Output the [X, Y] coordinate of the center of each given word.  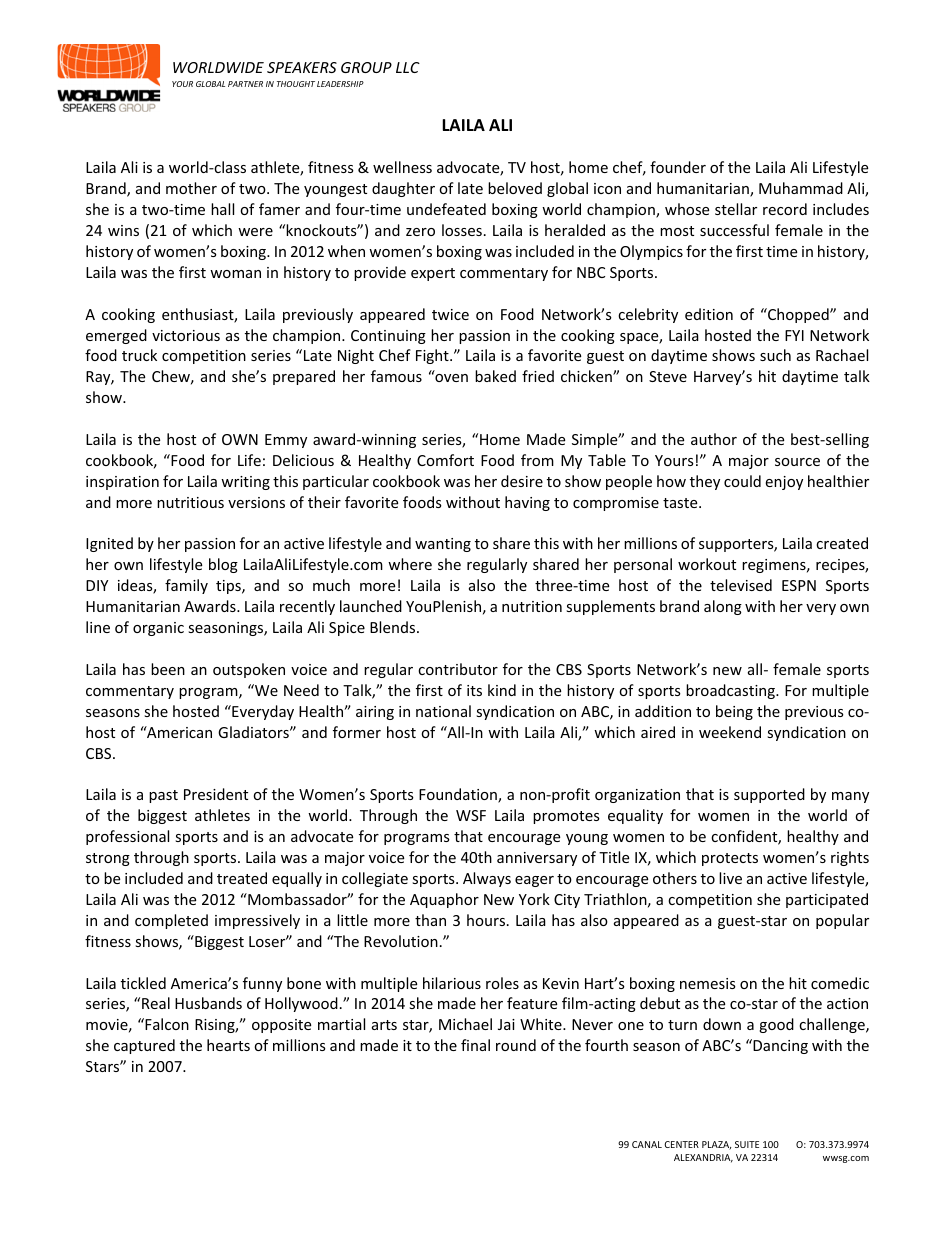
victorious [186, 335]
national [443, 711]
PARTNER [245, 84]
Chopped [798, 315]
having [527, 503]
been [168, 669]
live [730, 878]
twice [450, 314]
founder [678, 167]
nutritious [190, 502]
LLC [408, 67]
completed [171, 921]
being [734, 712]
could [742, 481]
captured [144, 1046]
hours [487, 920]
